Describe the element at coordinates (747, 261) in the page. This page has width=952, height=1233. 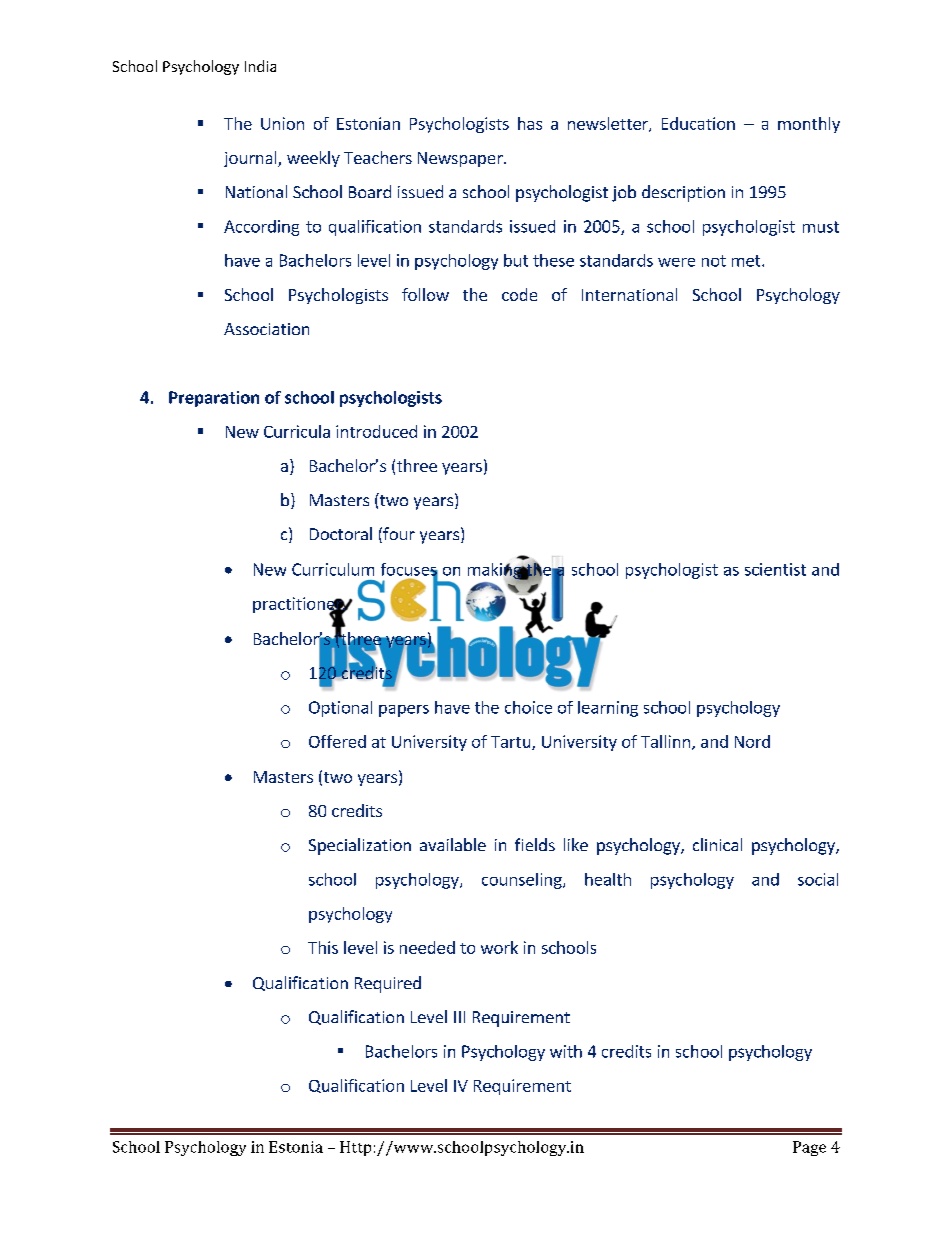
I see `met` at that location.
